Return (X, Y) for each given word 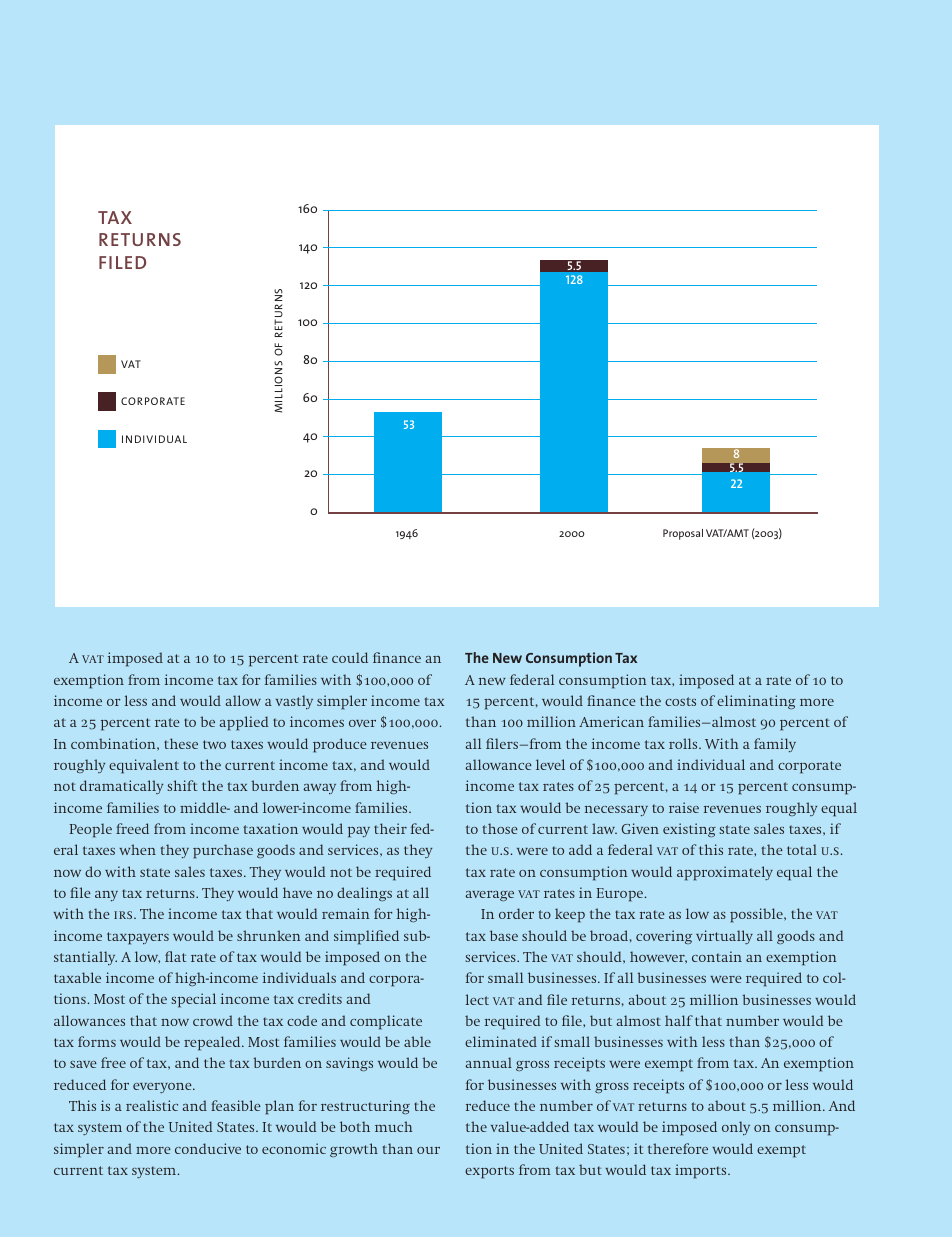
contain (717, 956)
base (504, 935)
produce (340, 745)
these (181, 743)
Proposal (683, 534)
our (428, 1150)
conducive (208, 1148)
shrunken (268, 935)
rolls (684, 743)
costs (680, 701)
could (350, 657)
